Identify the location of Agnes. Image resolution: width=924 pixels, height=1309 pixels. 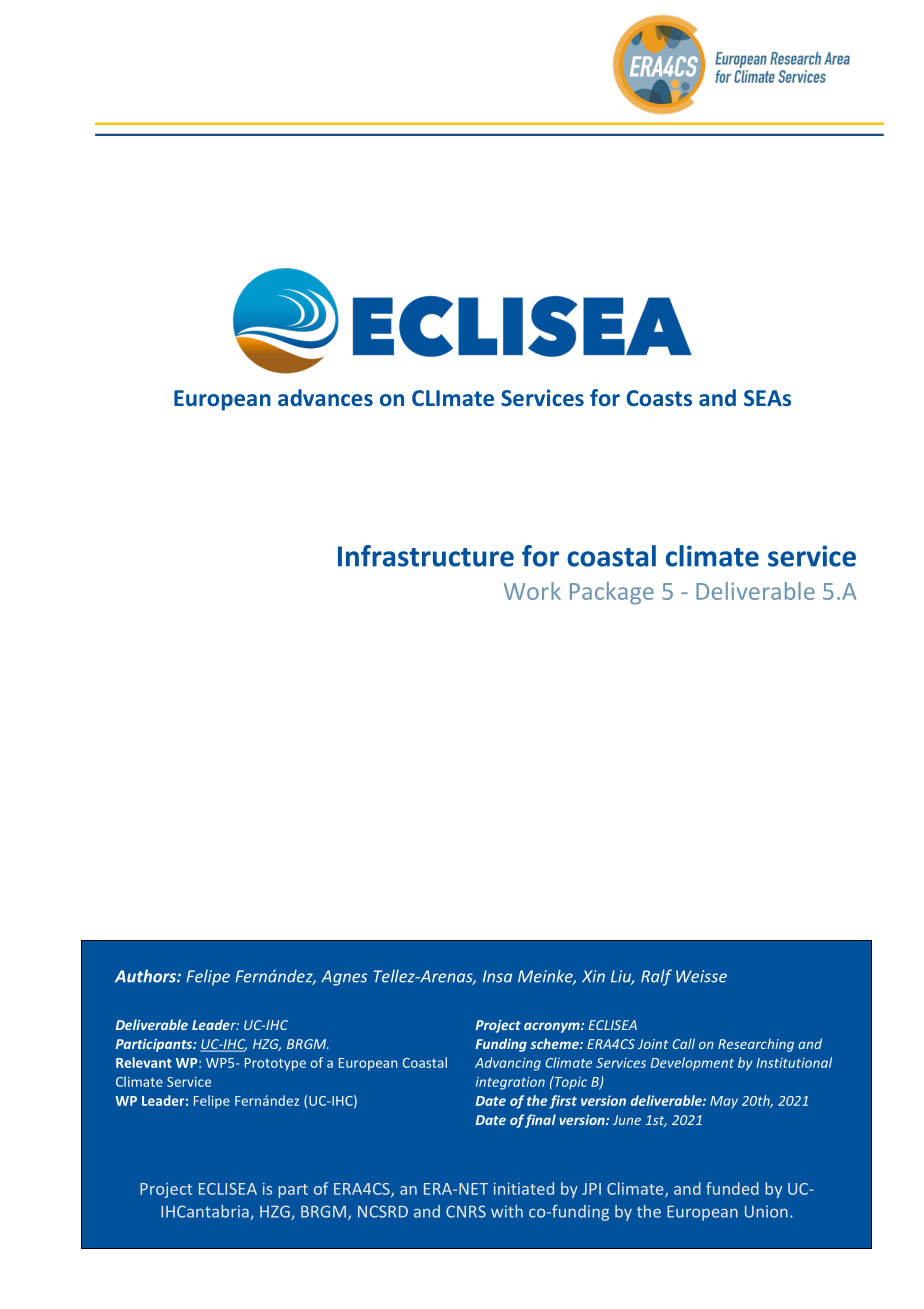
(344, 978).
